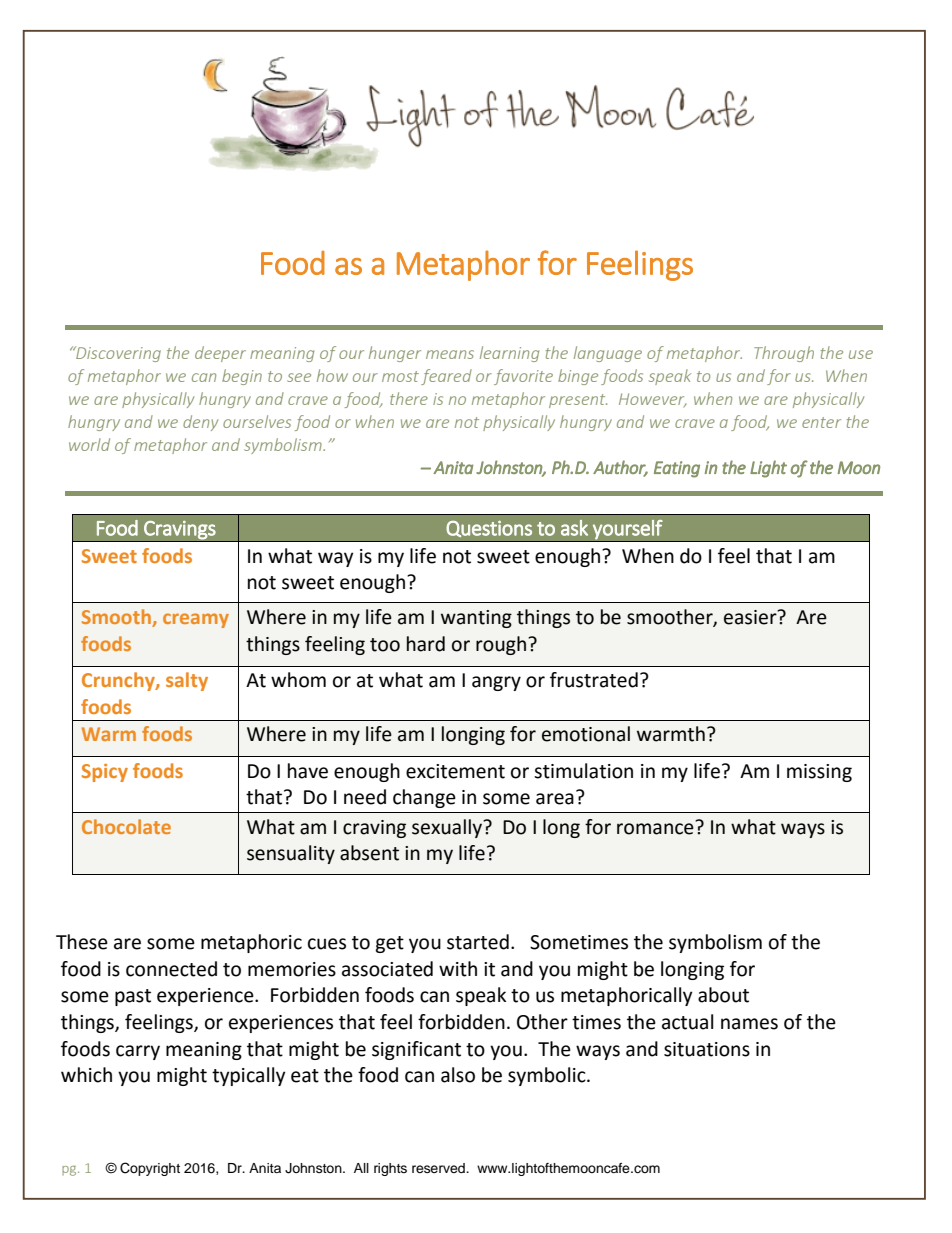  I want to click on deeper, so click(220, 354).
